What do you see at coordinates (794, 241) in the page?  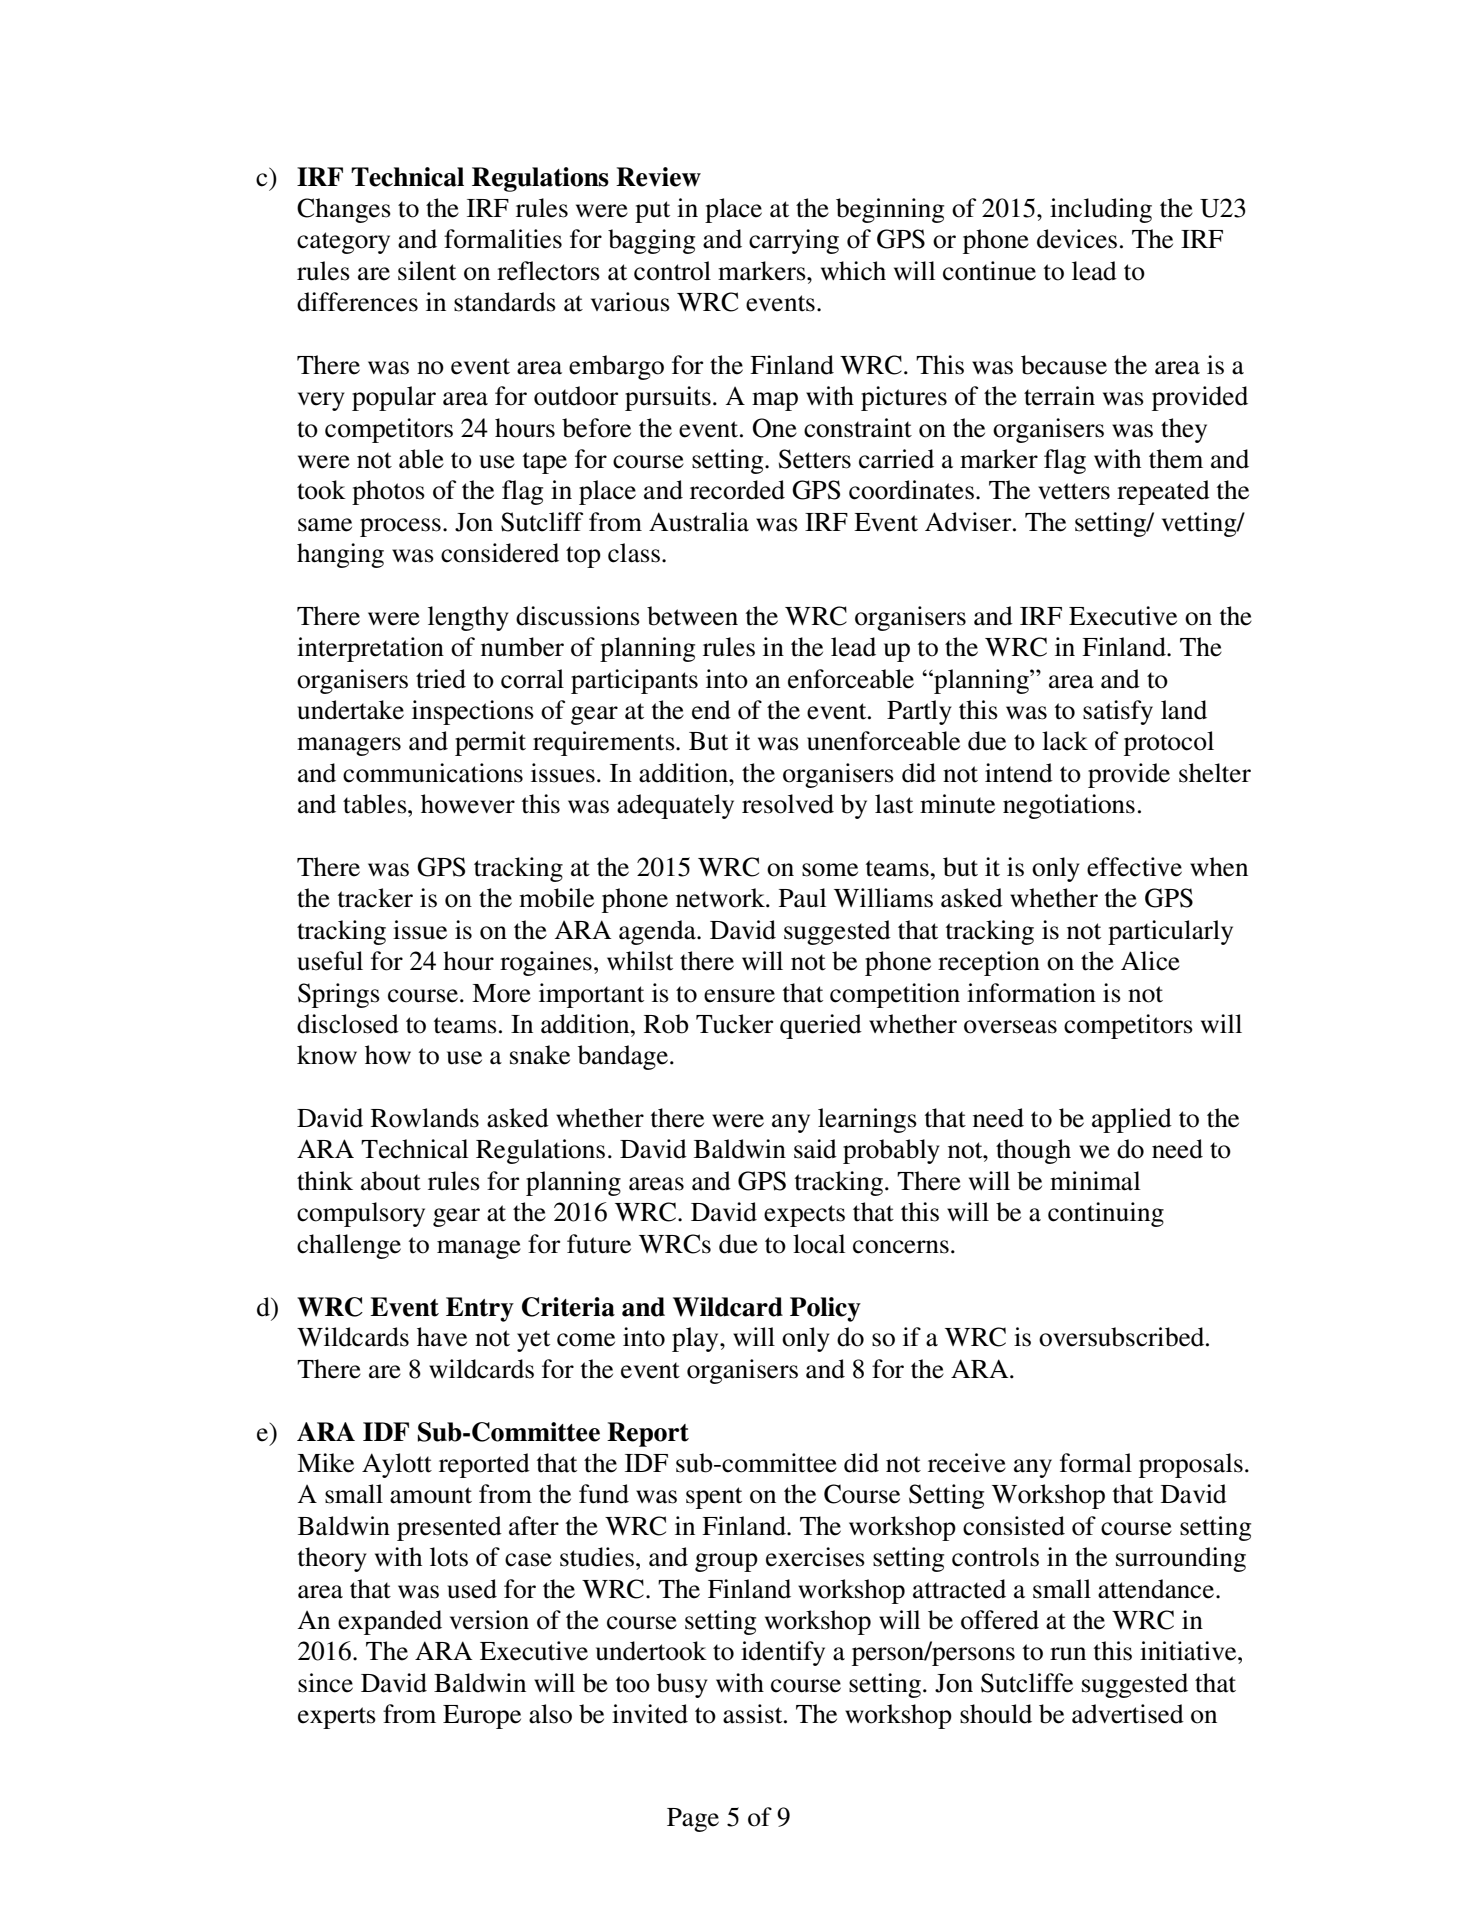 I see `carrying` at bounding box center [794, 241].
